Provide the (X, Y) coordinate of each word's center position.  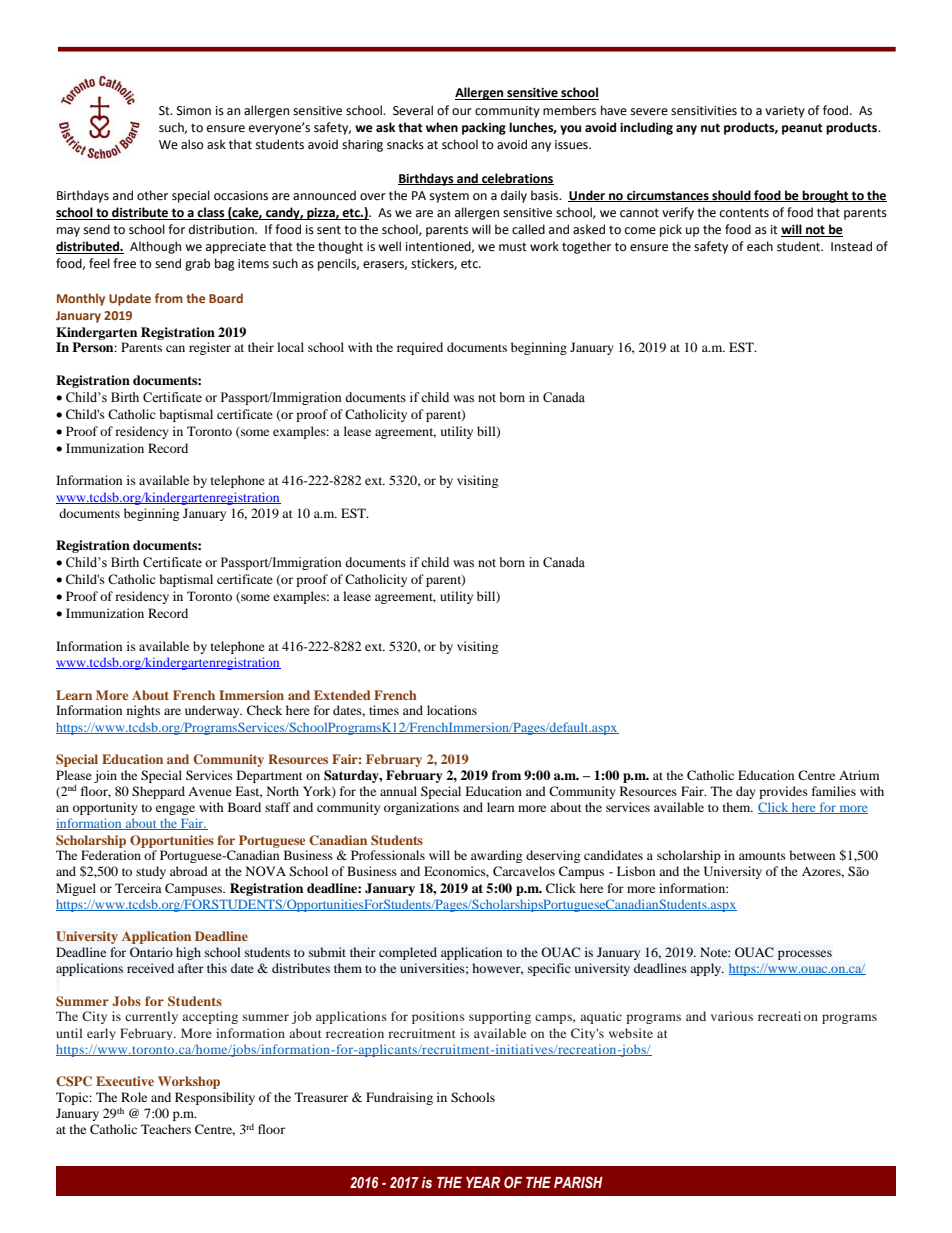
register (210, 348)
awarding (496, 856)
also (192, 144)
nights (143, 711)
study (151, 872)
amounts (762, 856)
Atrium (859, 775)
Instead (851, 246)
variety (785, 112)
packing (484, 128)
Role (134, 1097)
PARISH (578, 1182)
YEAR (483, 1182)
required (420, 348)
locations (452, 710)
